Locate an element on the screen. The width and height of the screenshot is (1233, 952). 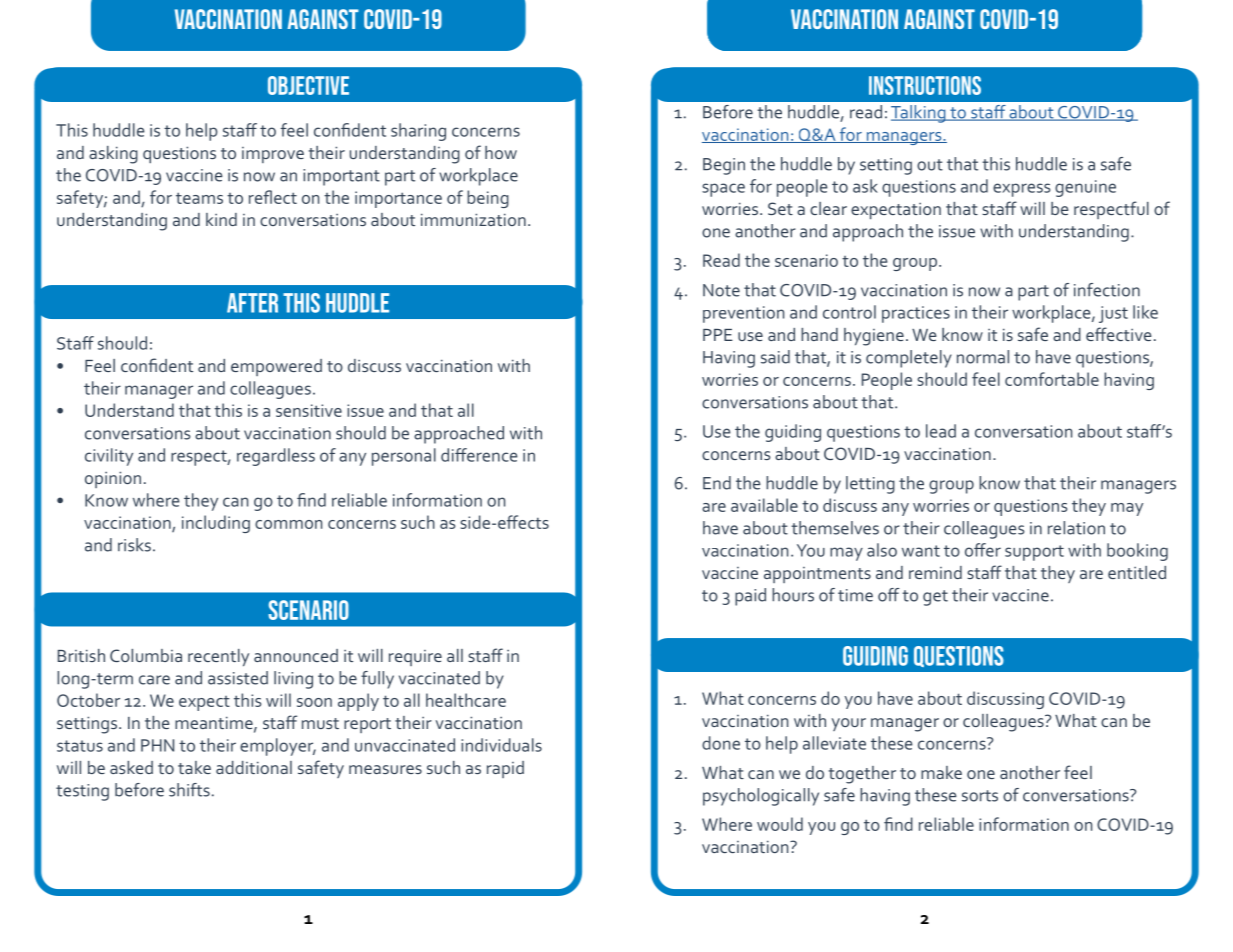
how is located at coordinates (501, 152).
